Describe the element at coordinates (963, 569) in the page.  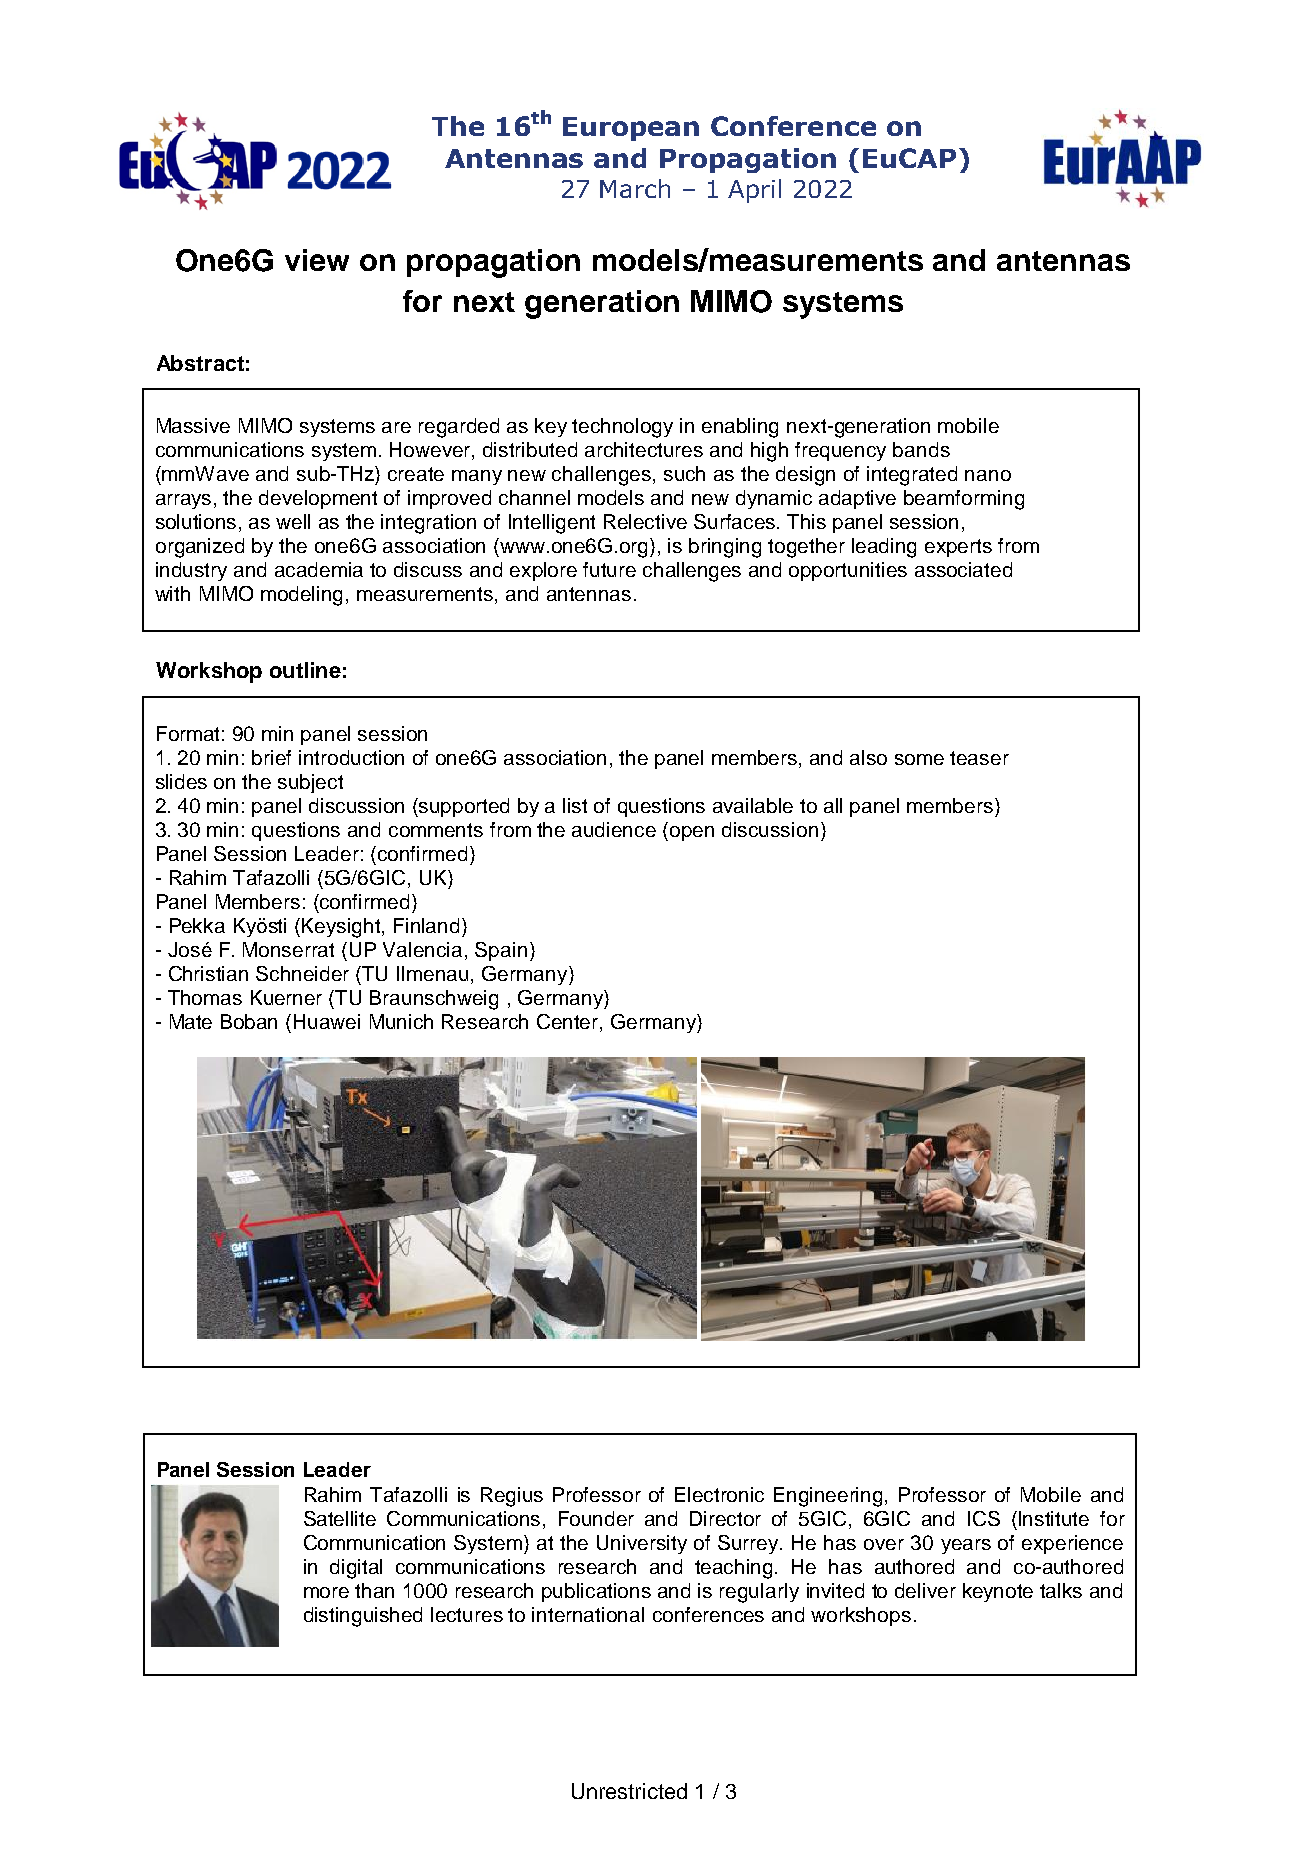
I see `associated` at that location.
